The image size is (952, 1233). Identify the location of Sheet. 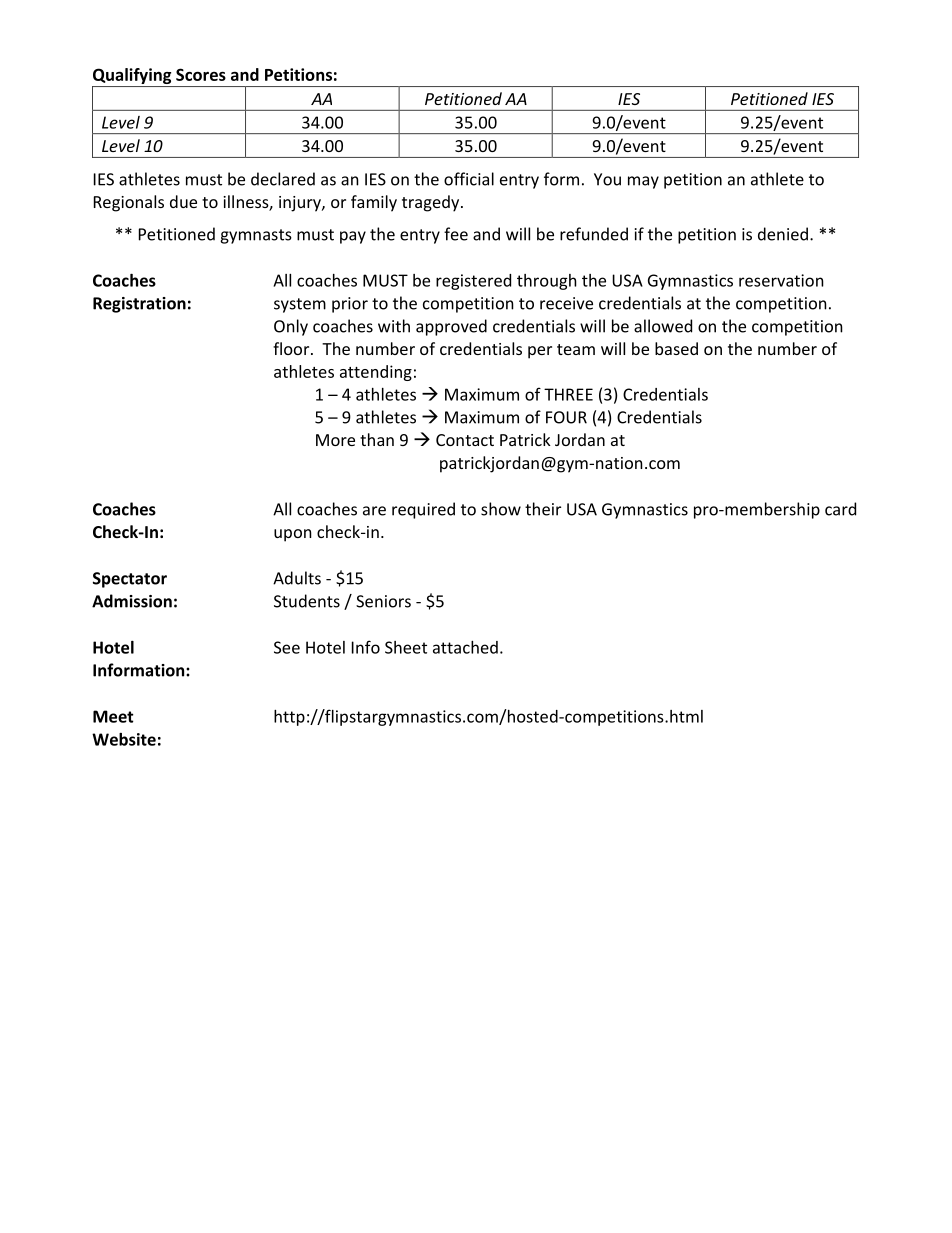
(406, 647).
